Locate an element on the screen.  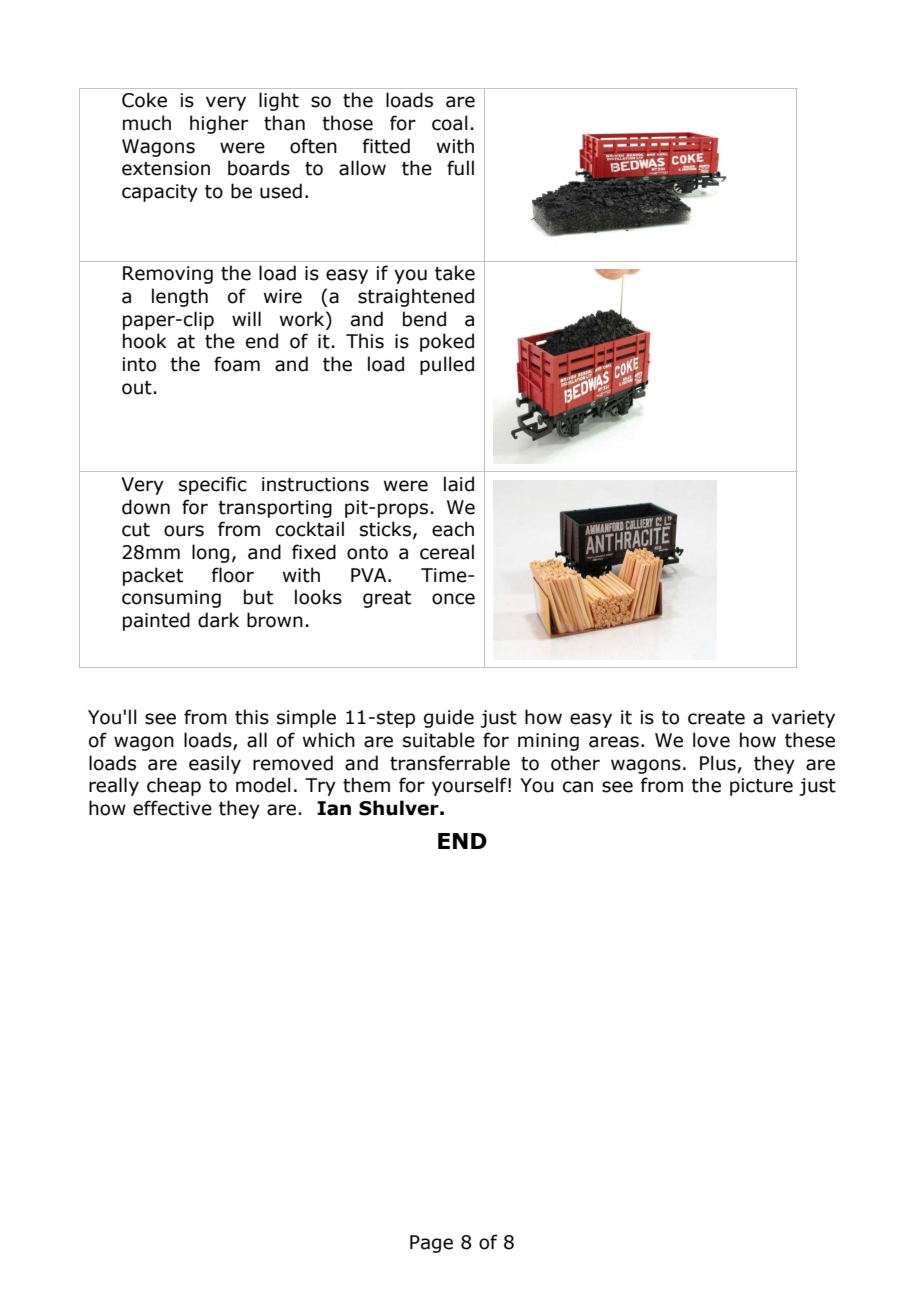
full is located at coordinates (460, 168).
